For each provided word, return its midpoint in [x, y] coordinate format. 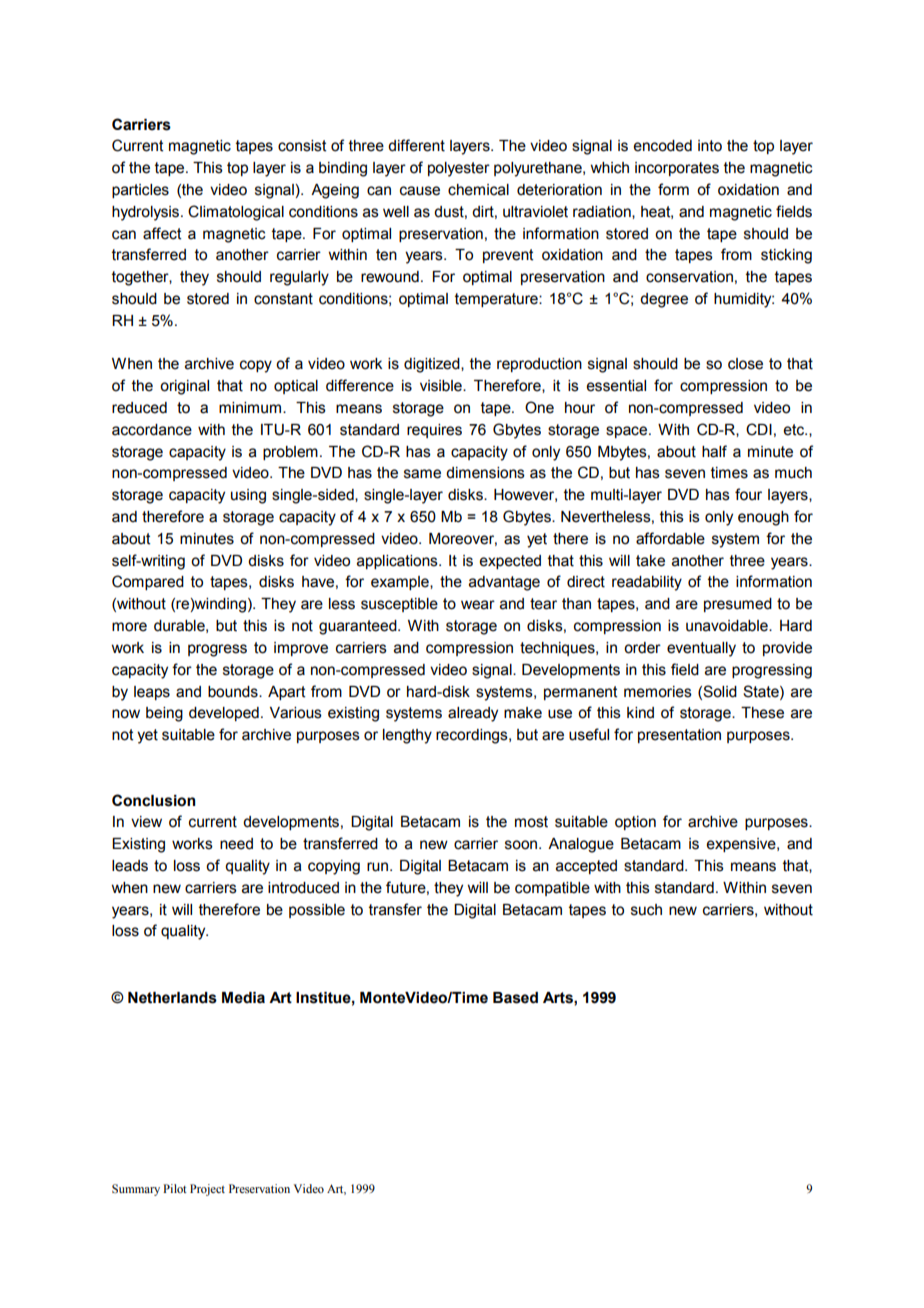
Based [515, 998]
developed [224, 714]
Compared [148, 582]
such [646, 910]
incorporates [677, 169]
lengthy [407, 736]
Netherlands [172, 998]
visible [442, 386]
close [745, 364]
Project [207, 1190]
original [184, 387]
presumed [738, 605]
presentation [679, 736]
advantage [504, 583]
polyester [459, 169]
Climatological [236, 213]
